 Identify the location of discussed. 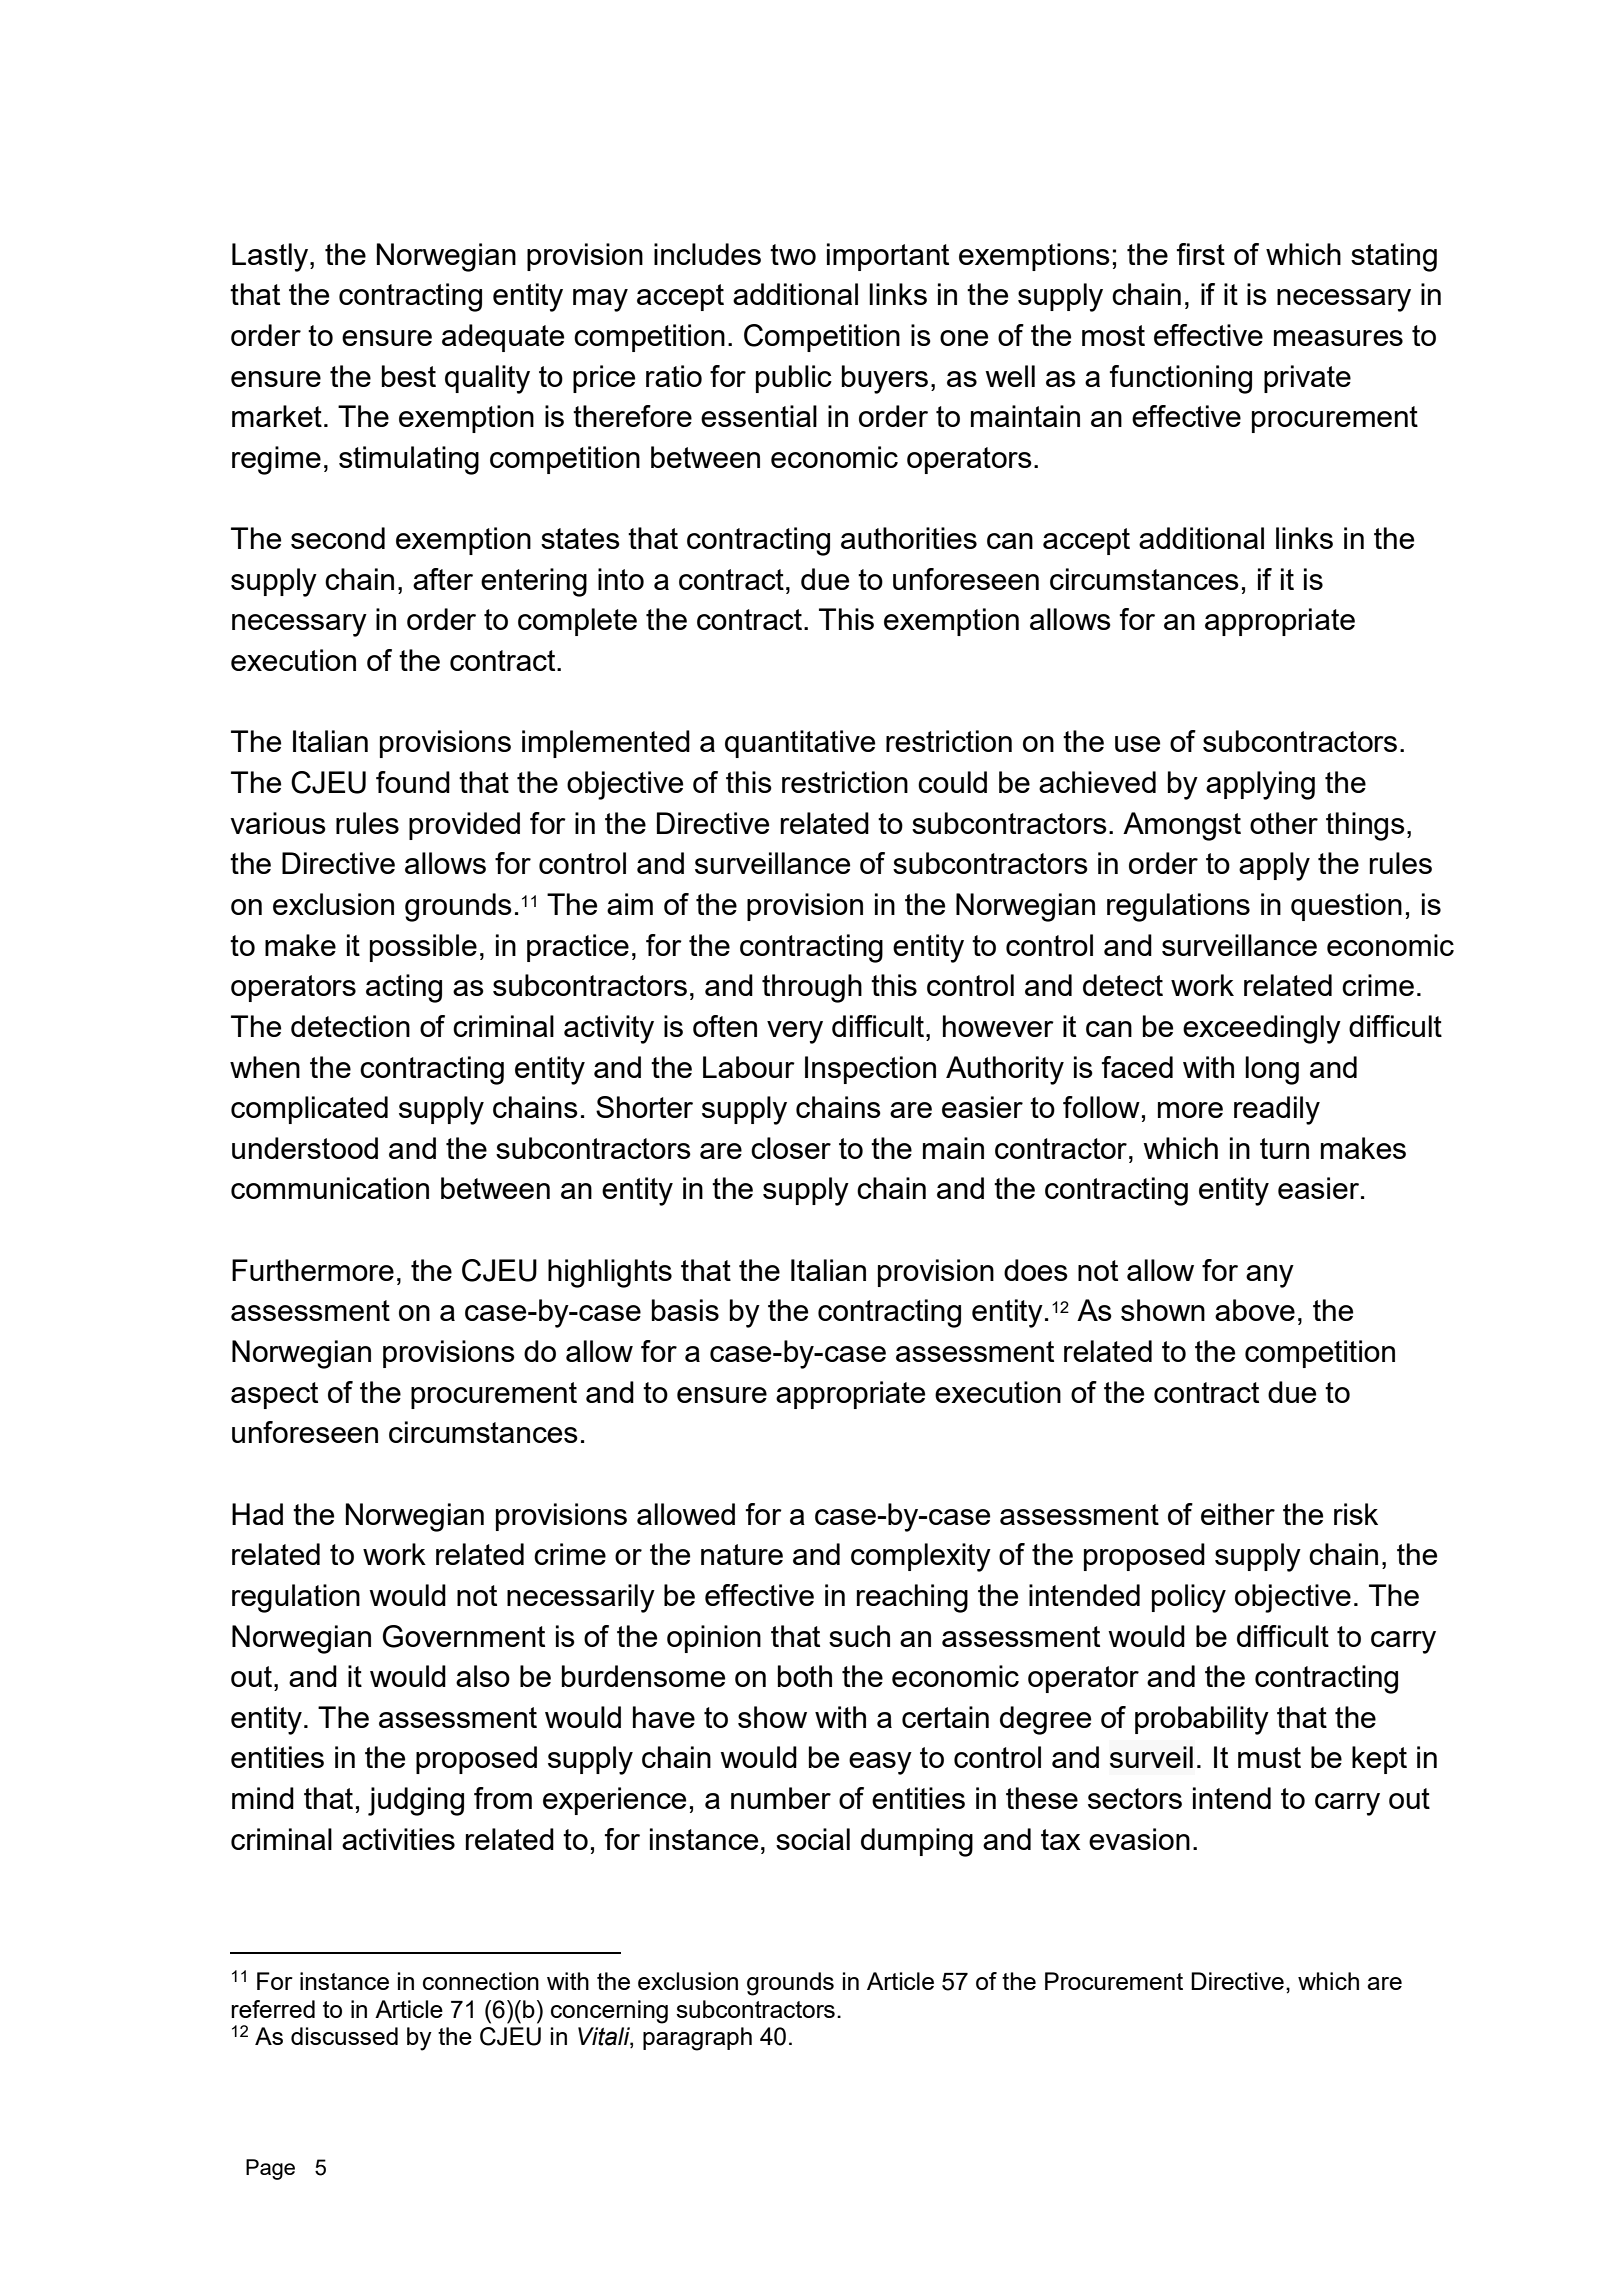
(344, 2036).
